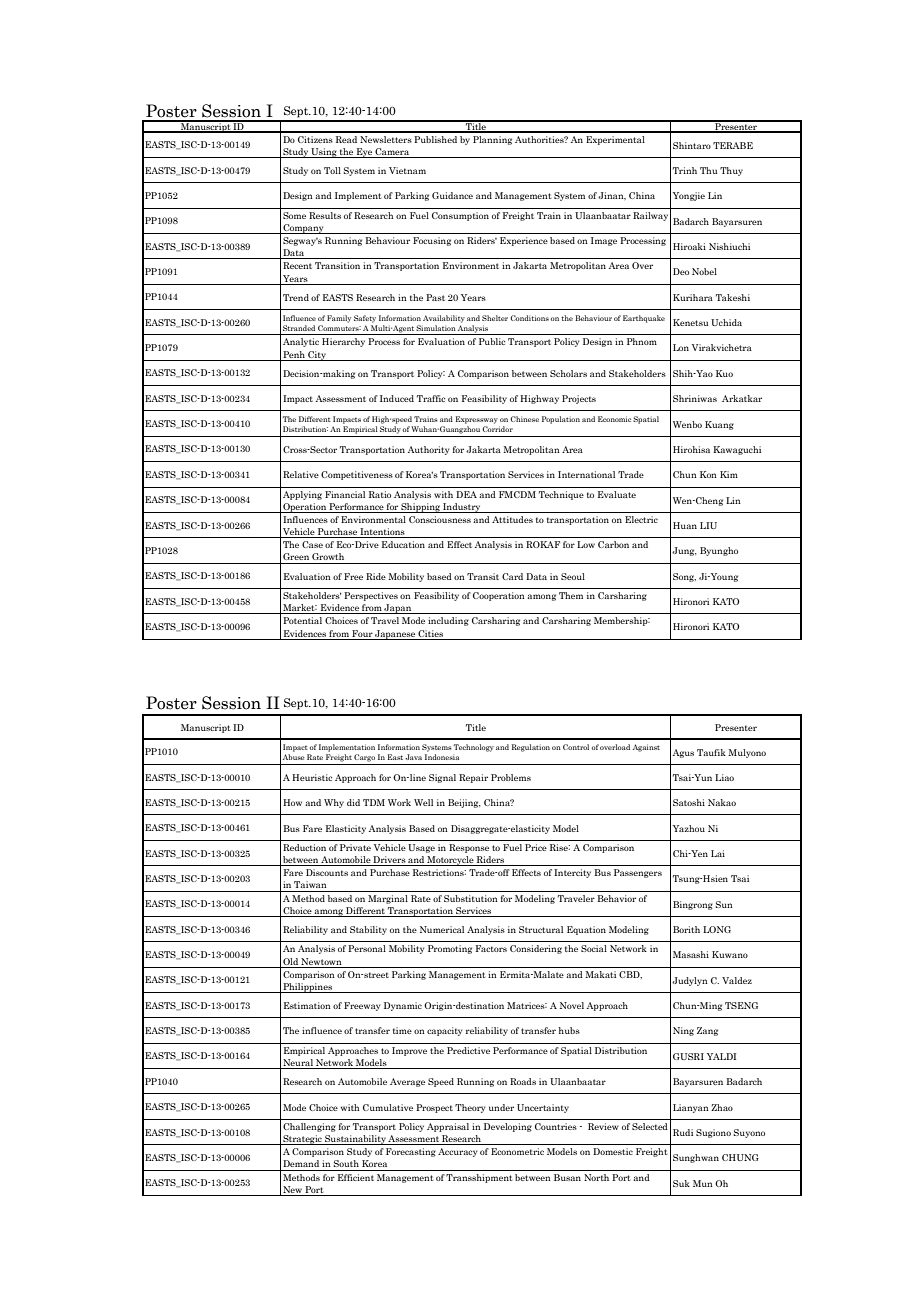 The height and width of the page is (1308, 924). Describe the element at coordinates (517, 1151) in the page. I see `Econometric` at that location.
